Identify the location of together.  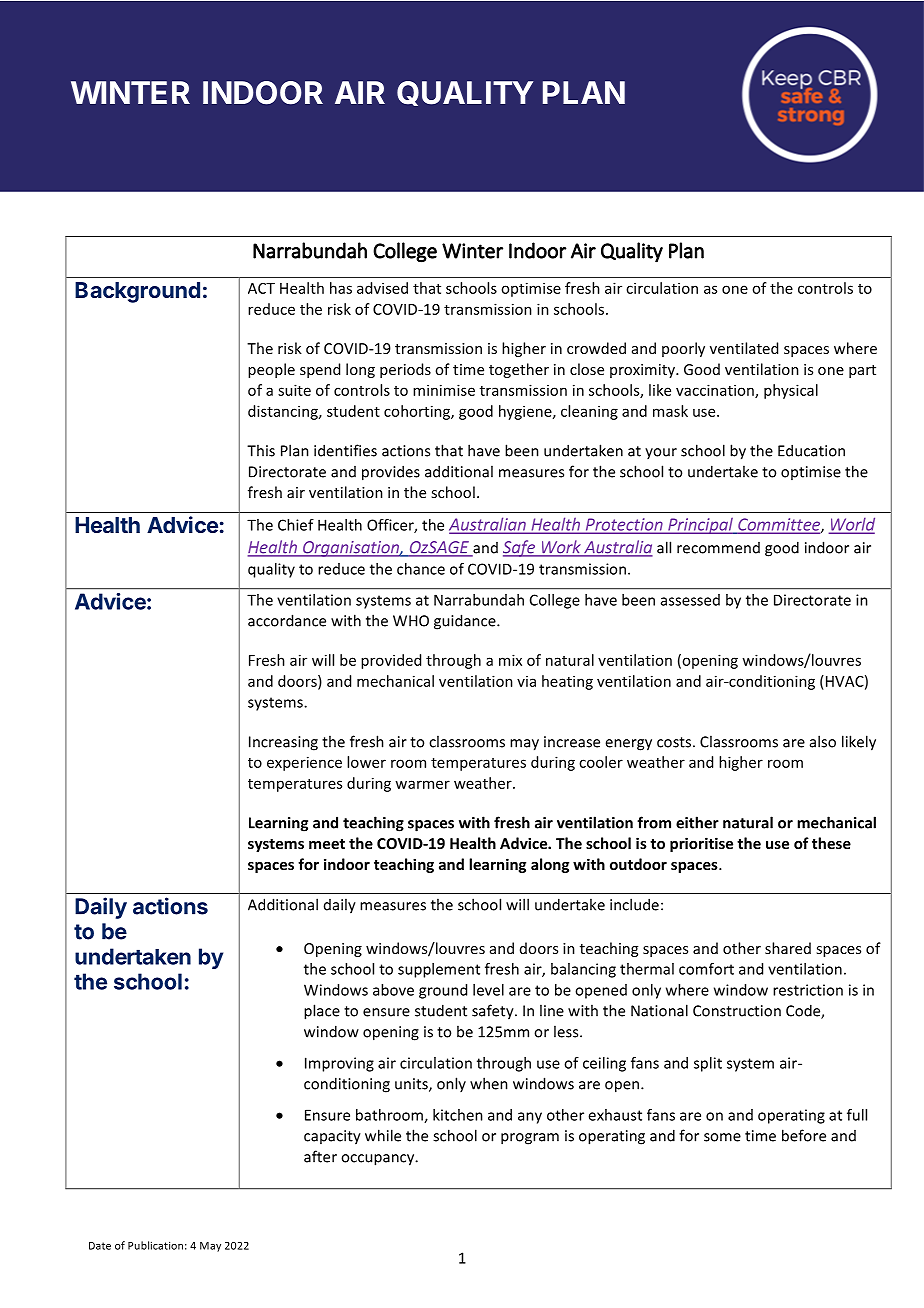
(519, 370).
